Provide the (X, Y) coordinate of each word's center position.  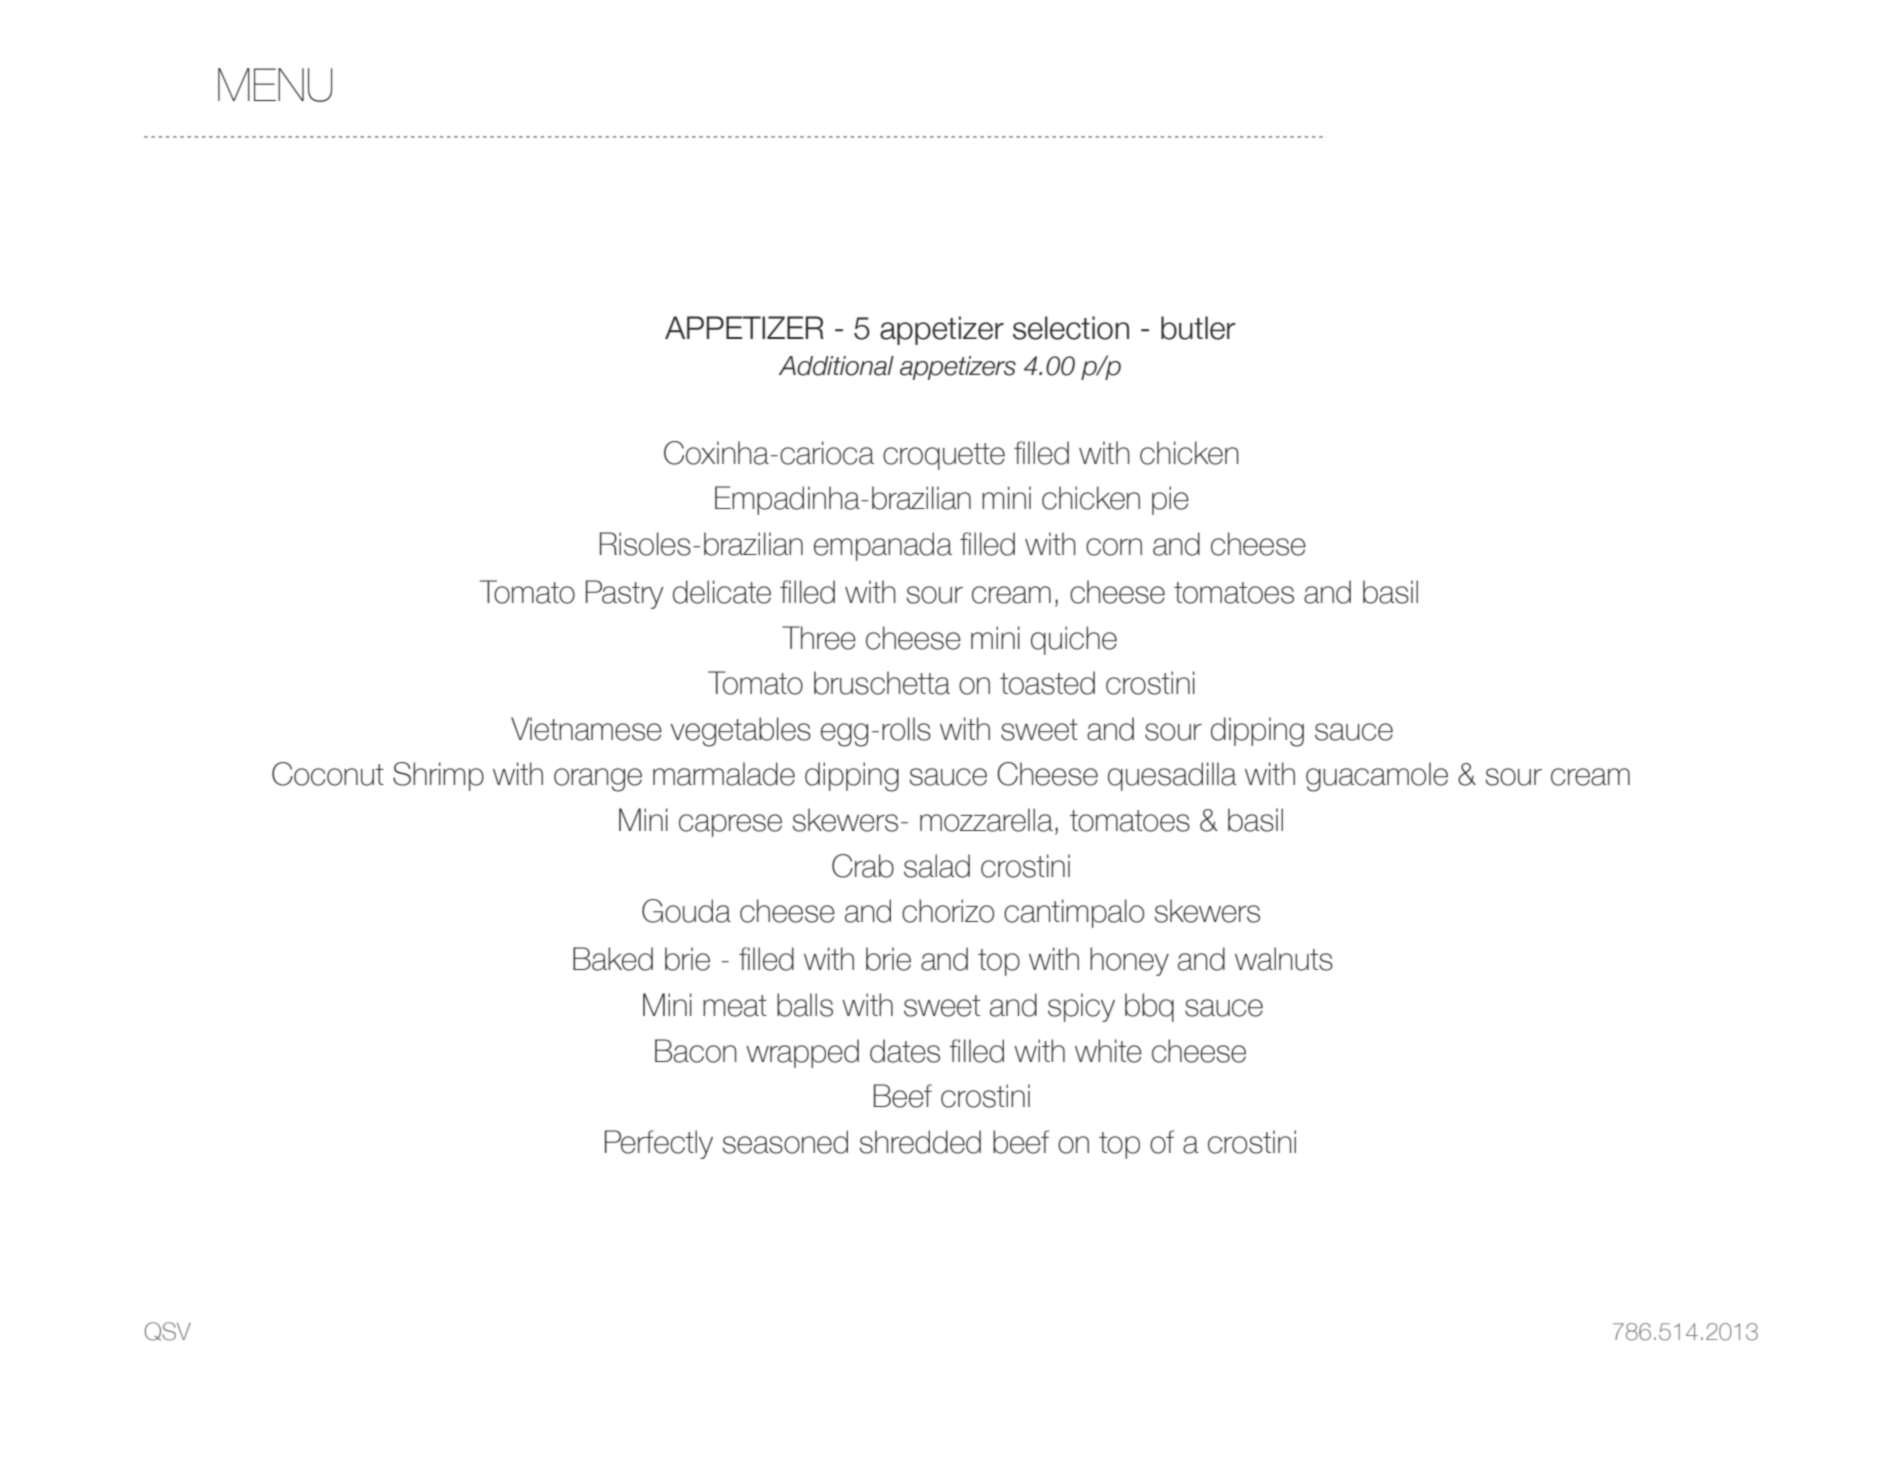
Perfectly (659, 1144)
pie (1170, 500)
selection (1071, 328)
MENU (275, 85)
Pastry (625, 594)
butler (1198, 328)
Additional (836, 366)
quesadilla (1172, 776)
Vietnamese (586, 729)
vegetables (740, 732)
